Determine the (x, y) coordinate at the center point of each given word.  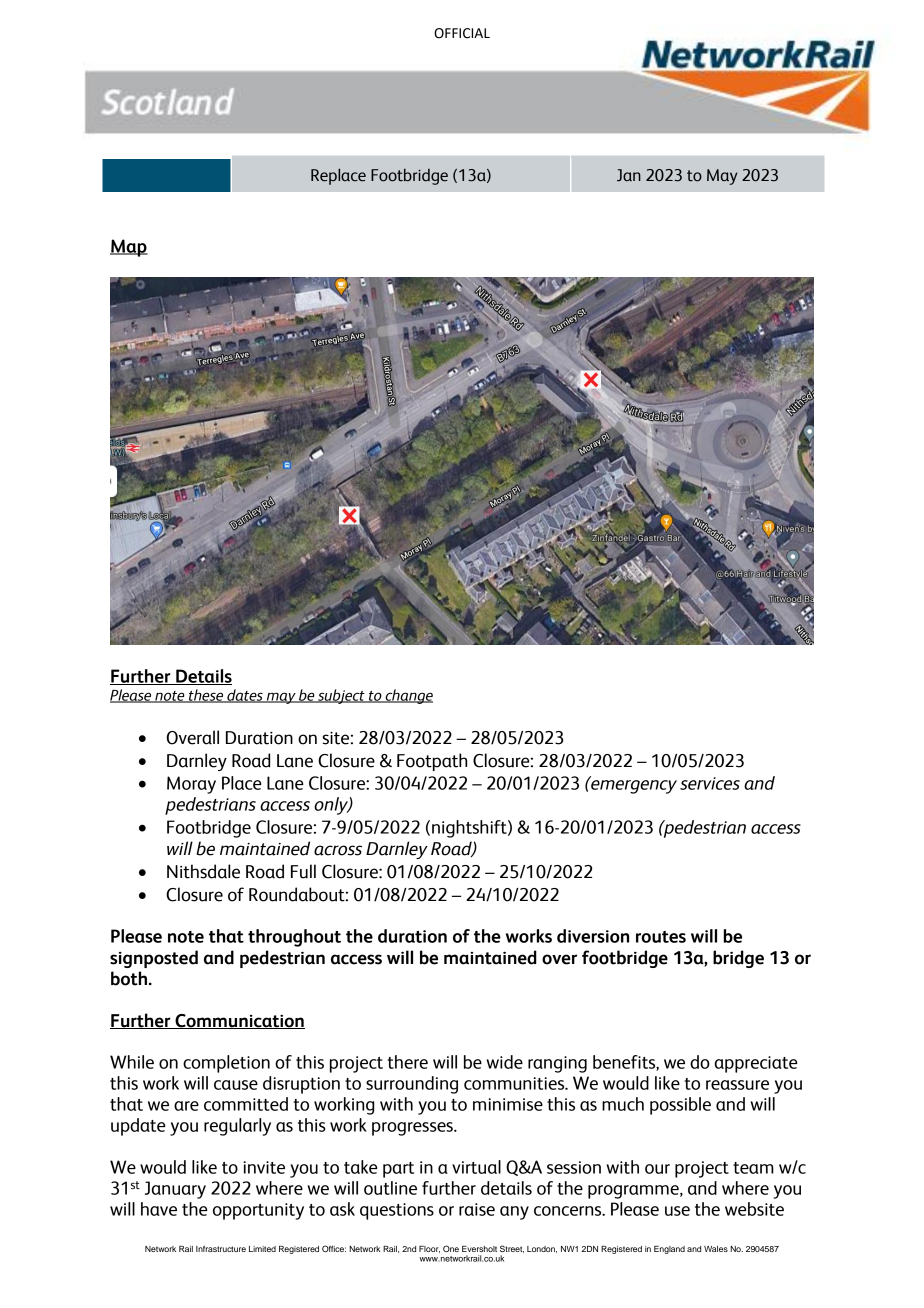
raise (477, 1209)
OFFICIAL (462, 33)
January (175, 1190)
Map (129, 248)
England (669, 1250)
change (408, 696)
